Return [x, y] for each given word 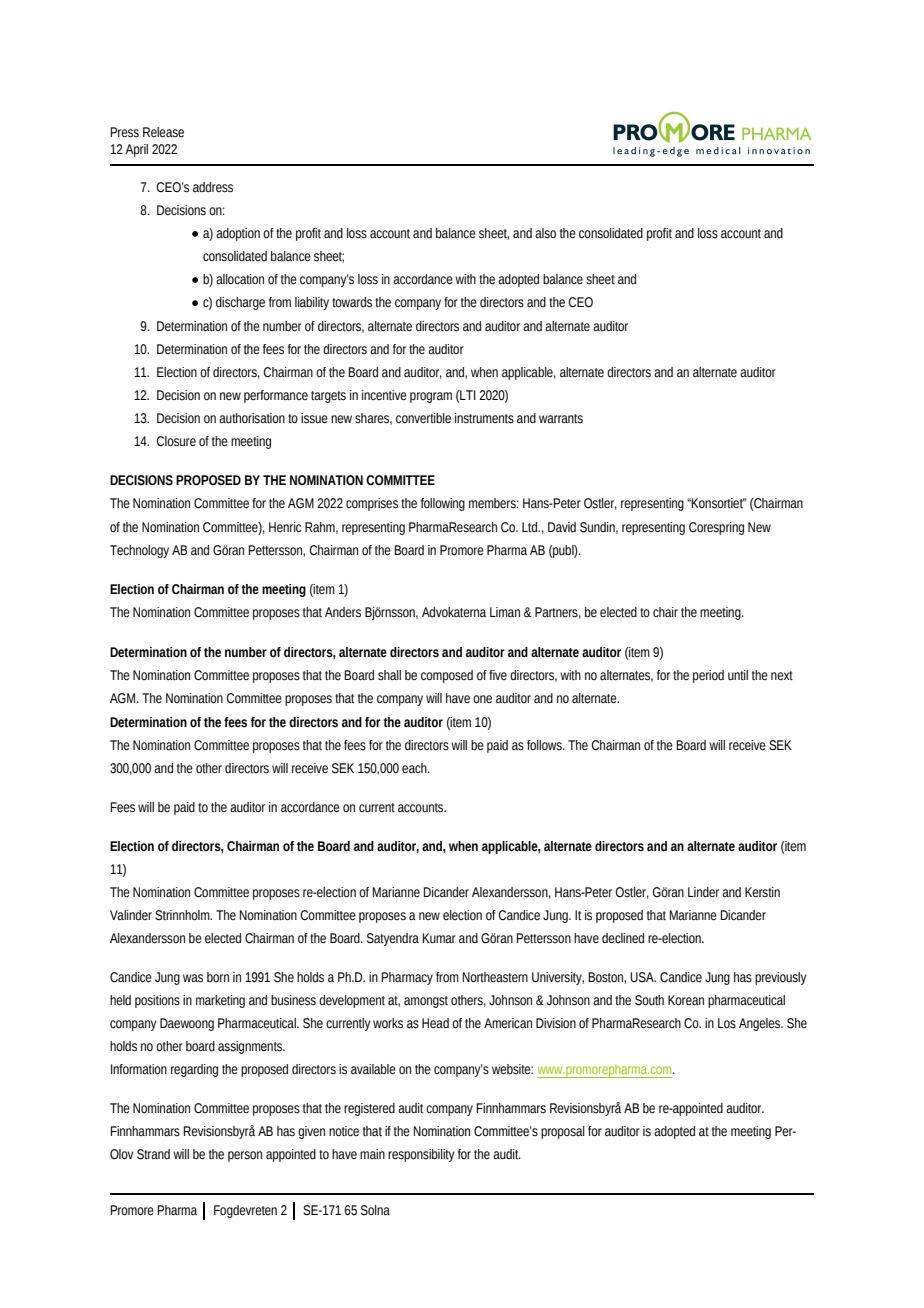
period [708, 676]
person [245, 1156]
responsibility [421, 1155]
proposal [563, 1132]
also [545, 233]
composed [447, 676]
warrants [561, 419]
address [213, 187]
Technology [139, 551]
